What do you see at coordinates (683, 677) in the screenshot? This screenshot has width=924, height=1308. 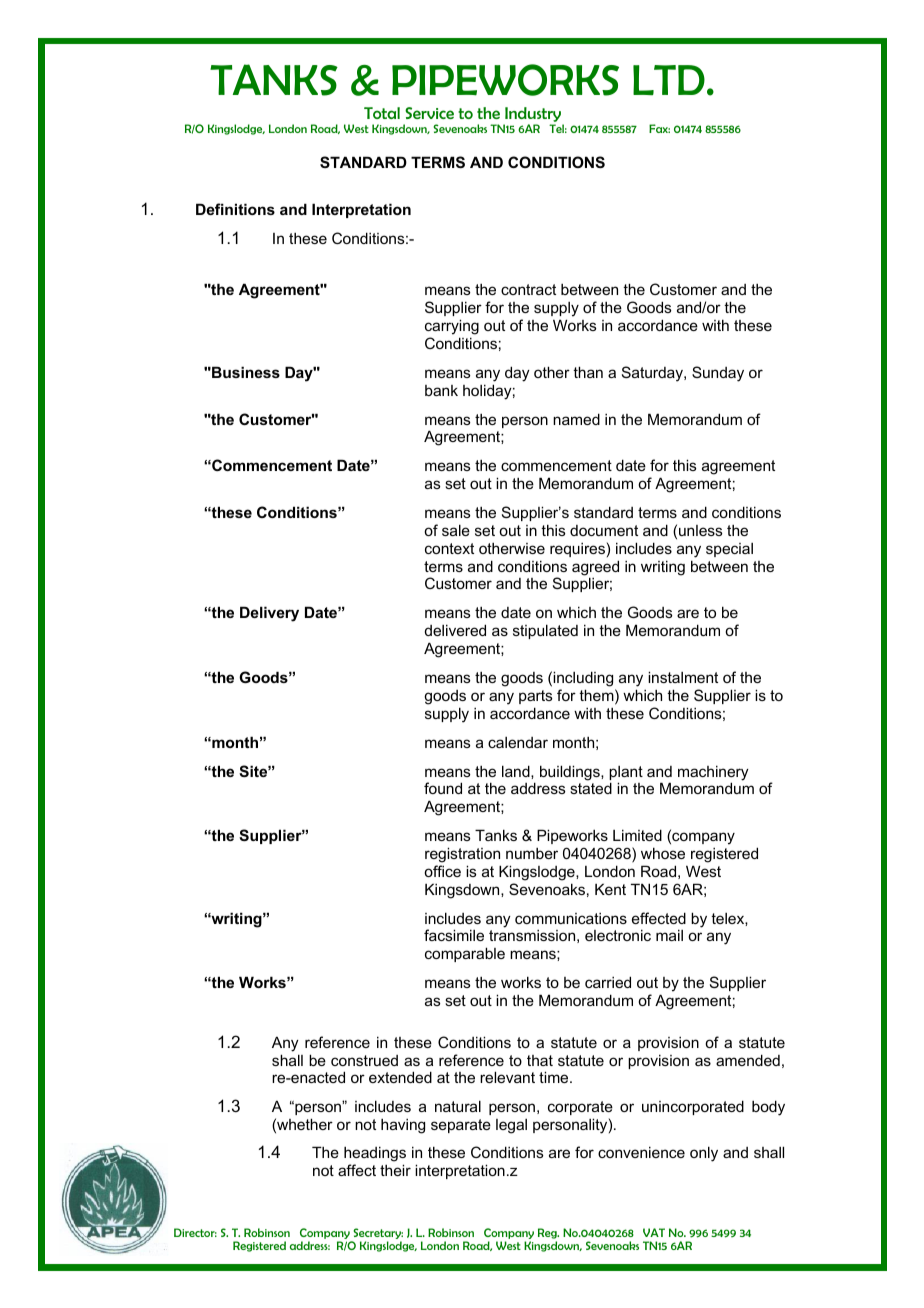 I see `instalment` at bounding box center [683, 677].
